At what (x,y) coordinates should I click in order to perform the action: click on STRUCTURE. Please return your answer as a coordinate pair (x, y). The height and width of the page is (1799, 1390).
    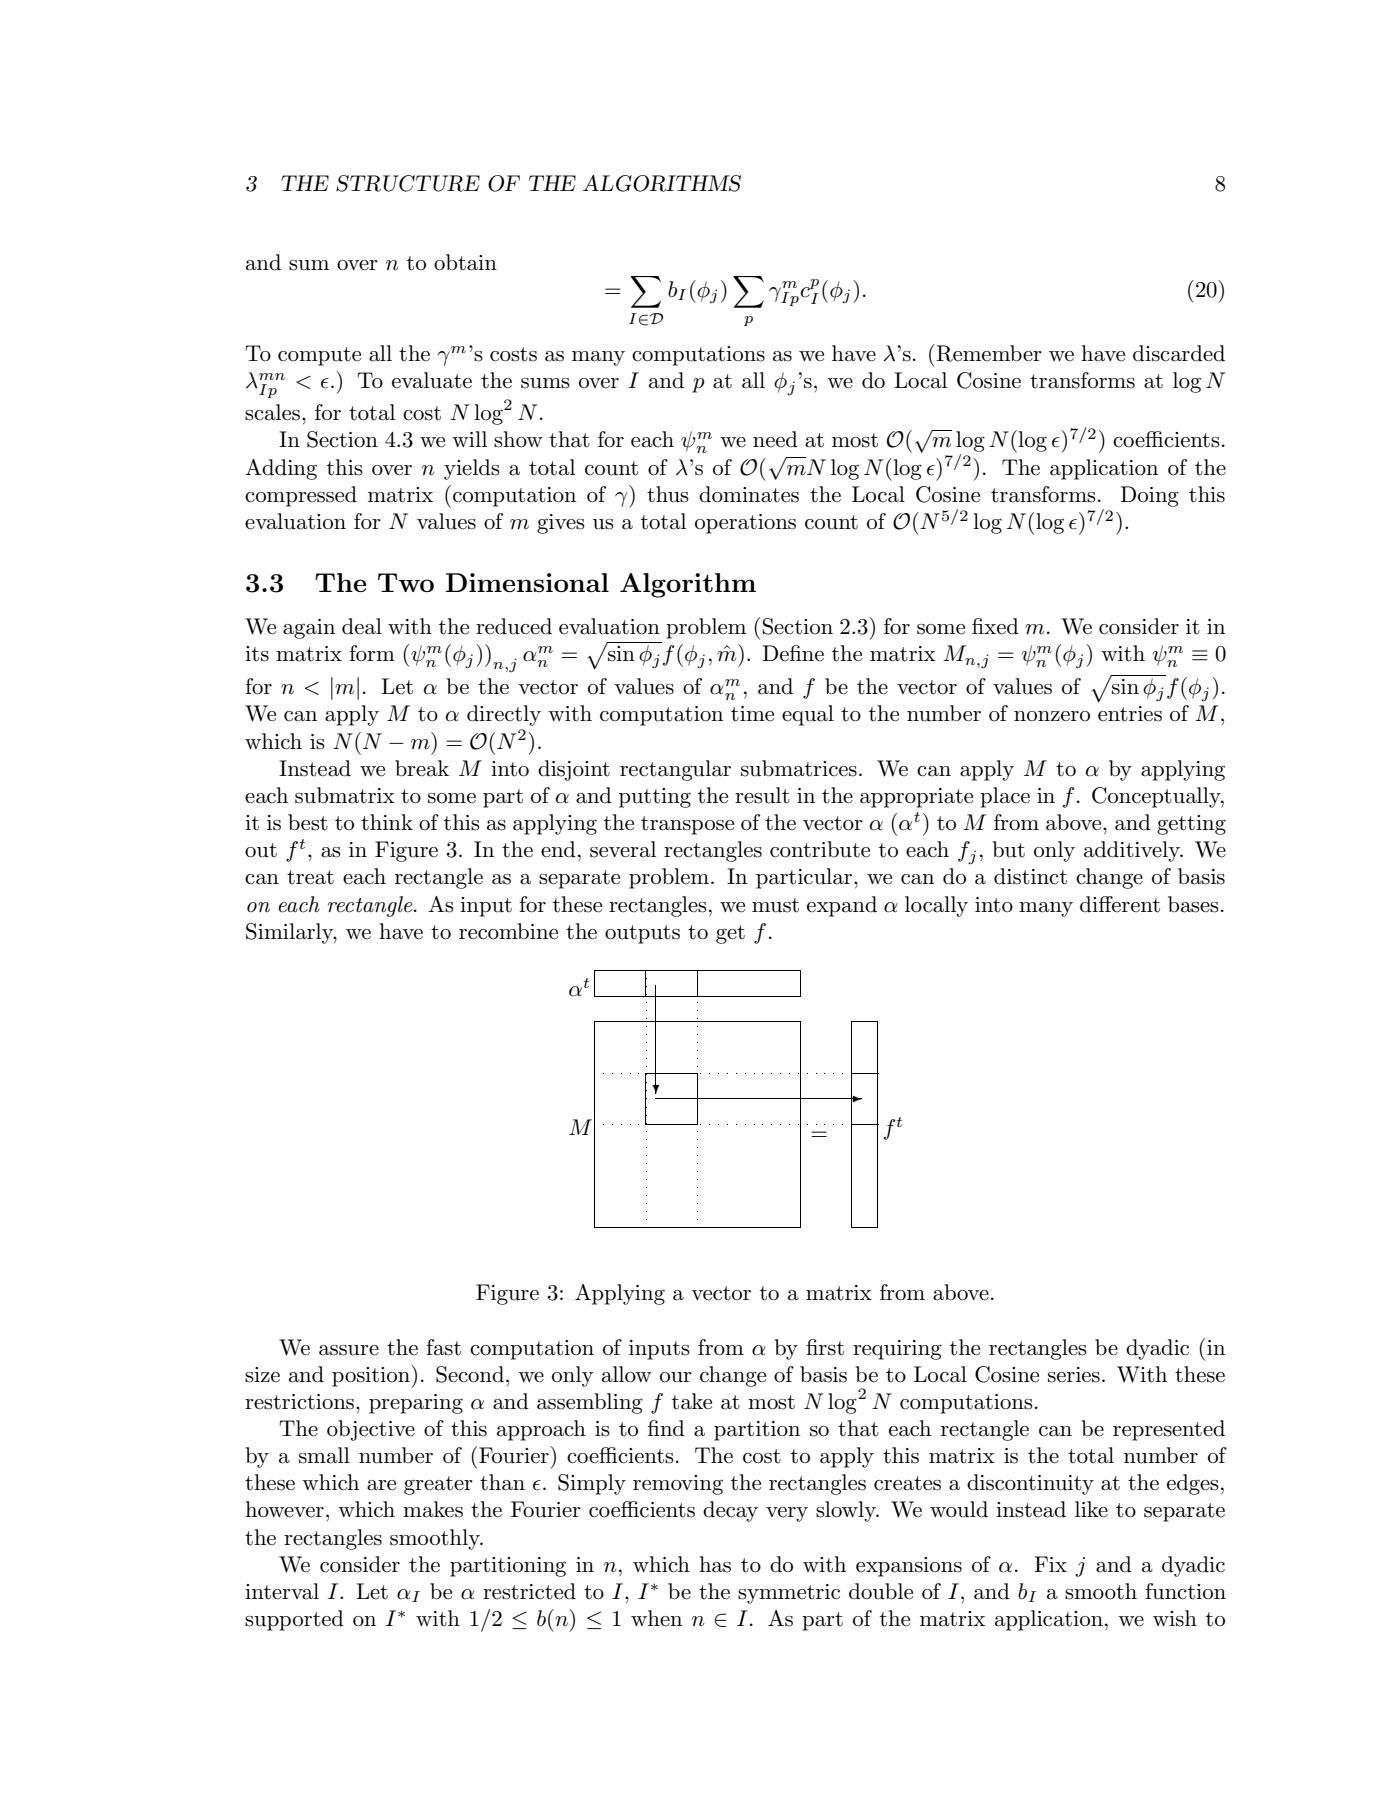
    Looking at the image, I should click on (408, 183).
